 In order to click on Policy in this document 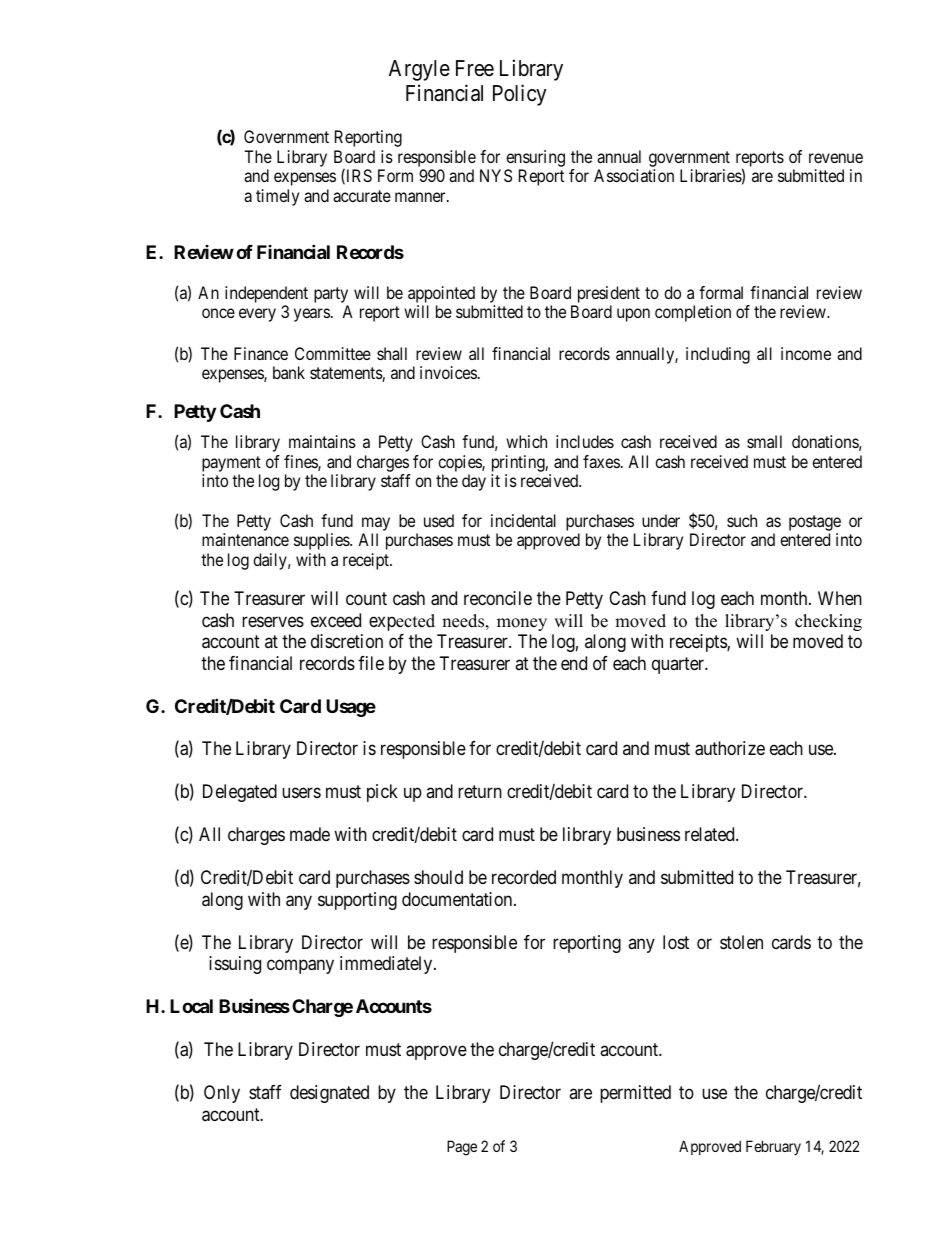, I will do `click(520, 95)`.
